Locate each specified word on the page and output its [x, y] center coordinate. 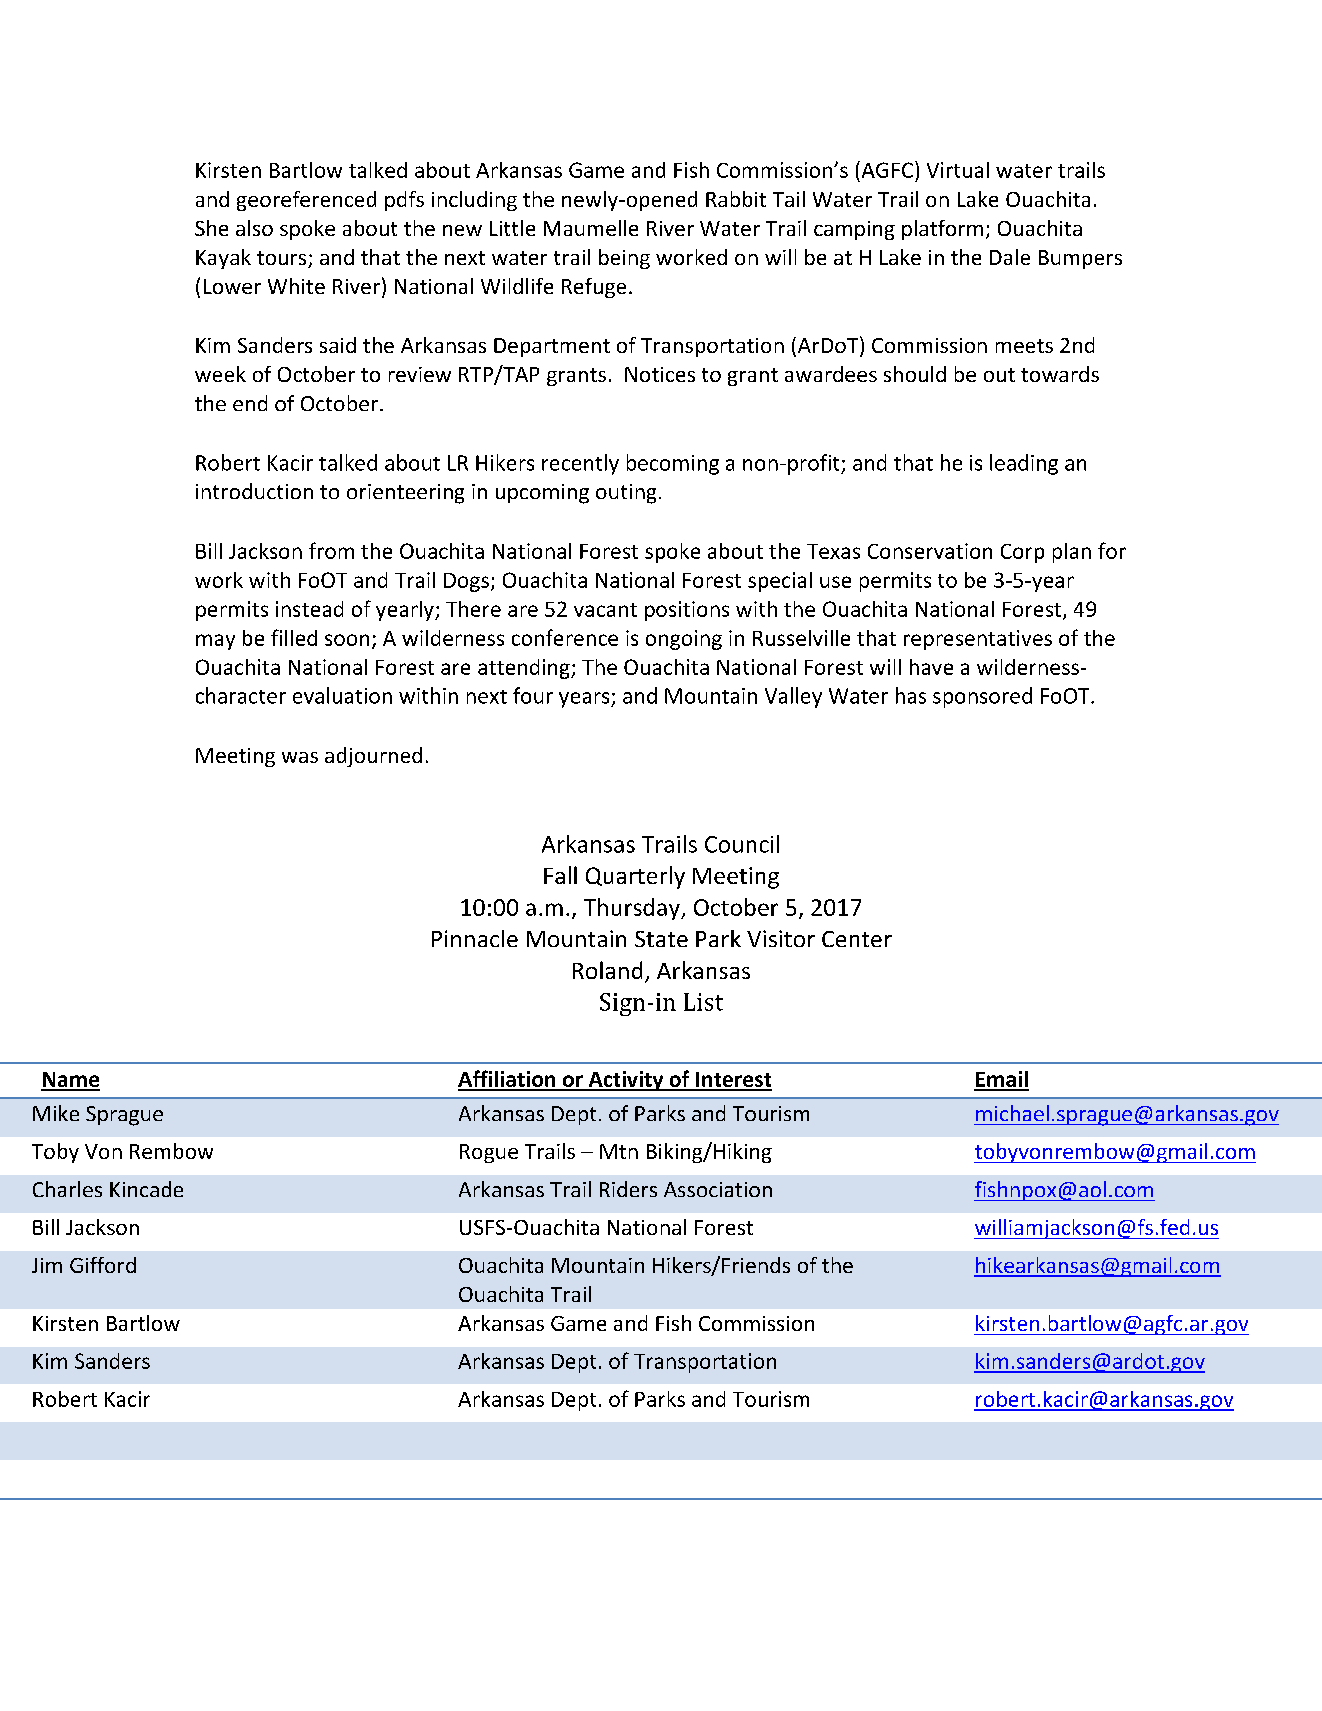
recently [580, 464]
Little [512, 228]
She [211, 228]
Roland [607, 970]
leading [1024, 464]
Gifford [103, 1265]
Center [857, 939]
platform [942, 230]
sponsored [982, 697]
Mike [56, 1113]
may [215, 642]
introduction [254, 491]
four [533, 695]
